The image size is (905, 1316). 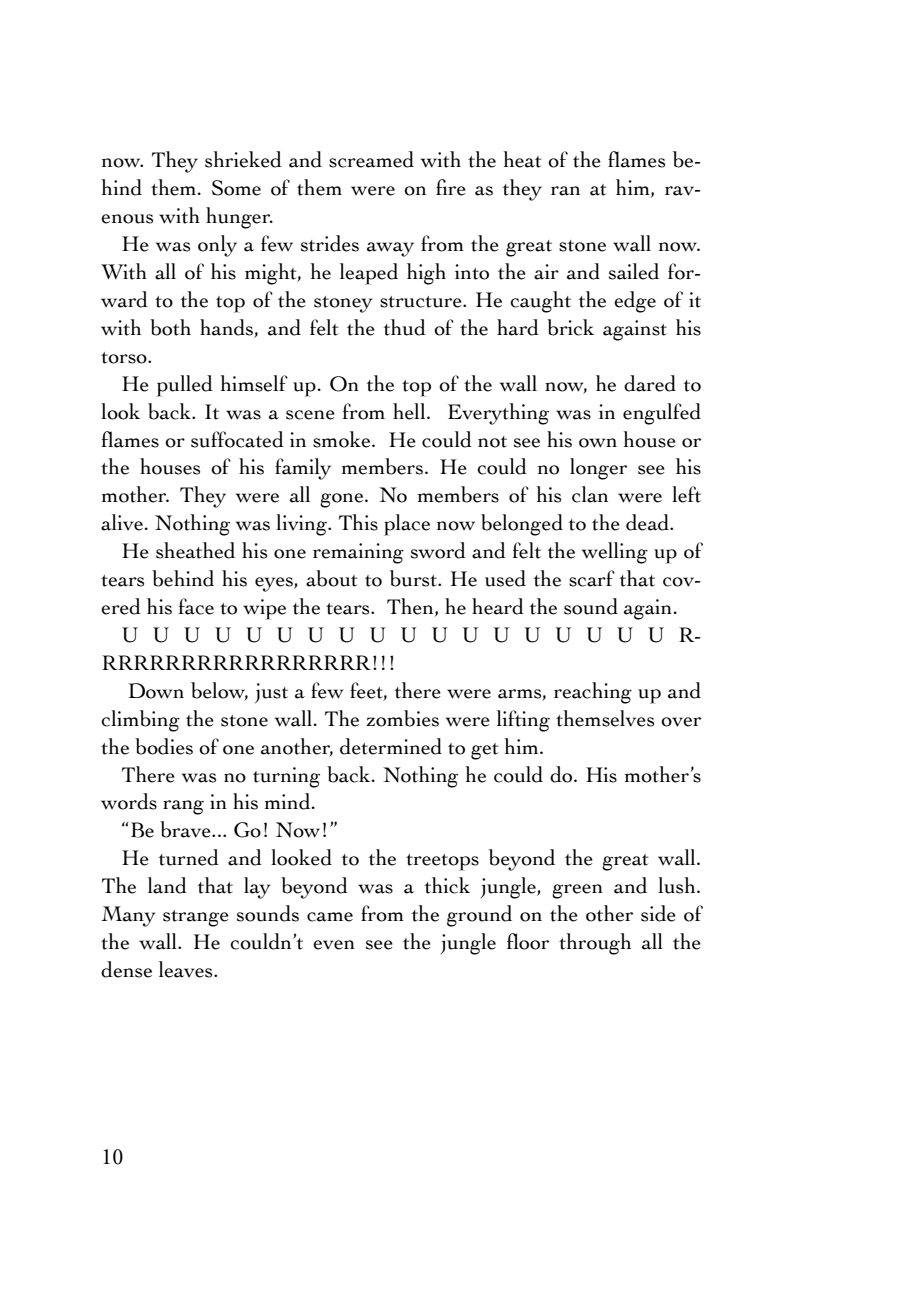 I want to click on longer, so click(x=598, y=469).
